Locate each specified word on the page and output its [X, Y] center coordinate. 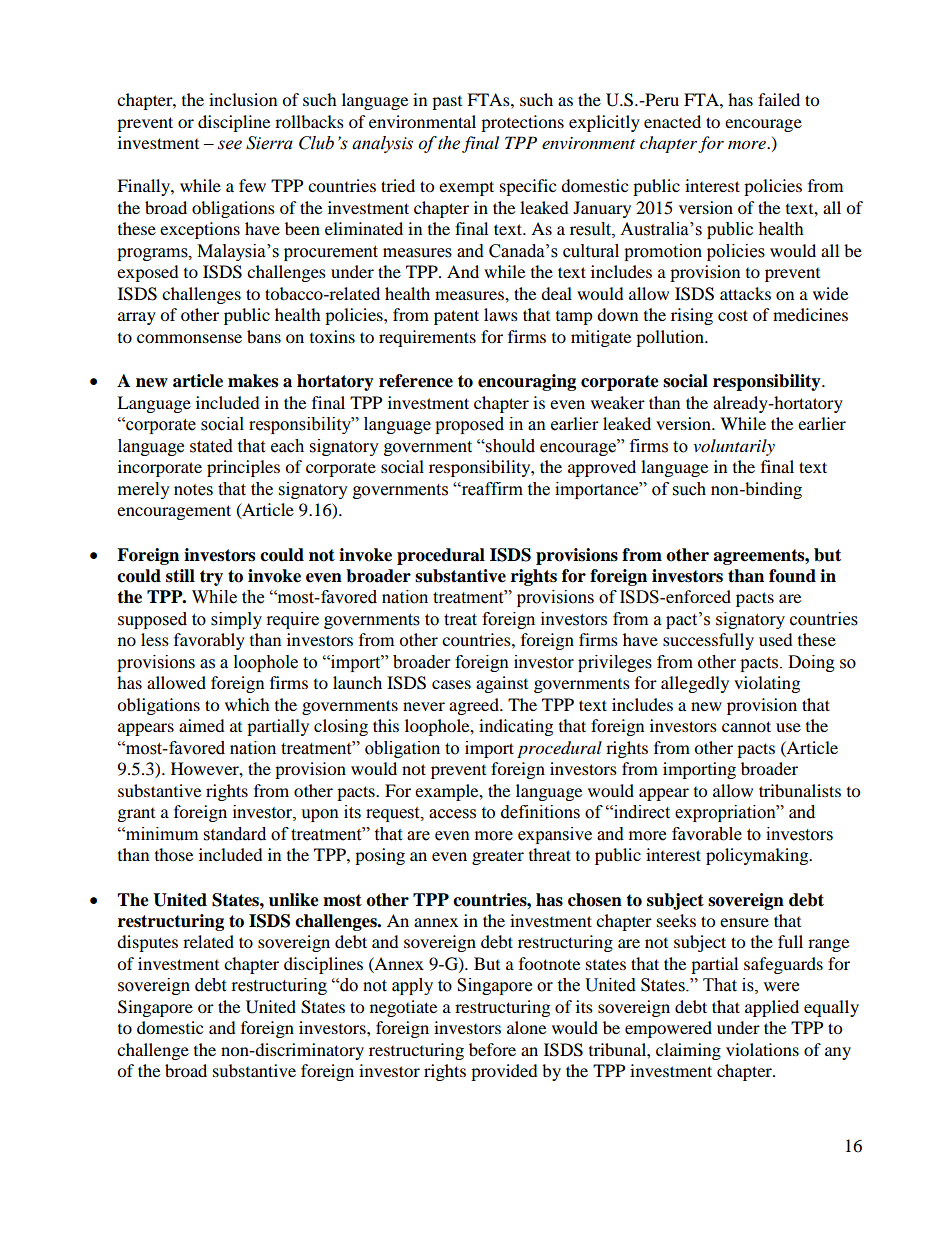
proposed [469, 425]
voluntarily [734, 447]
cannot [746, 726]
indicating [516, 727]
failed [779, 99]
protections [522, 123]
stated [211, 446]
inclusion [243, 99]
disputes [147, 943]
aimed [202, 725]
